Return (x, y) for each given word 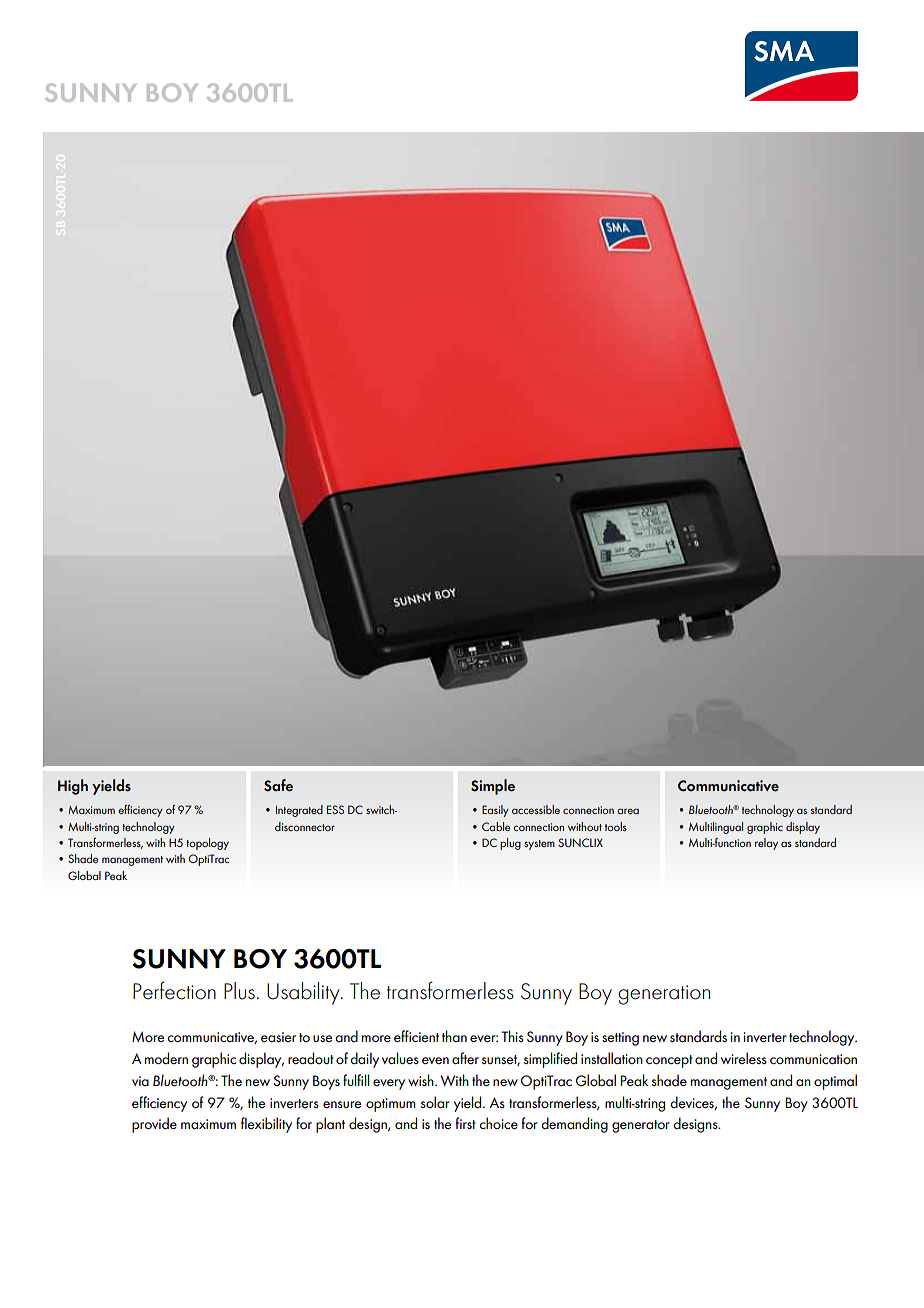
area (628, 811)
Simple (493, 787)
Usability (304, 993)
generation (664, 995)
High (73, 787)
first (466, 1123)
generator (641, 1126)
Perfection (174, 990)
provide (154, 1125)
